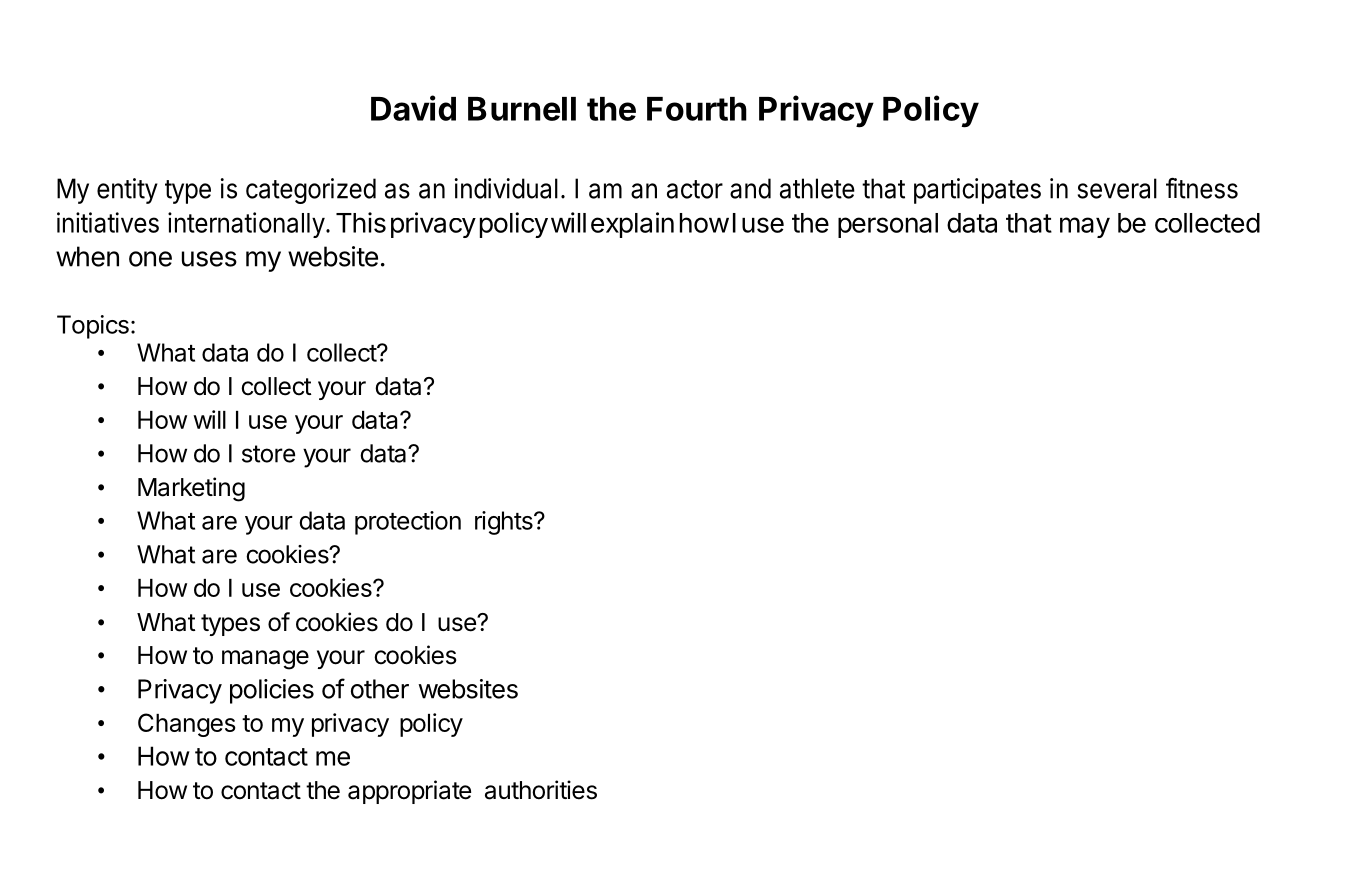  Describe the element at coordinates (380, 689) in the document. I see `other` at that location.
